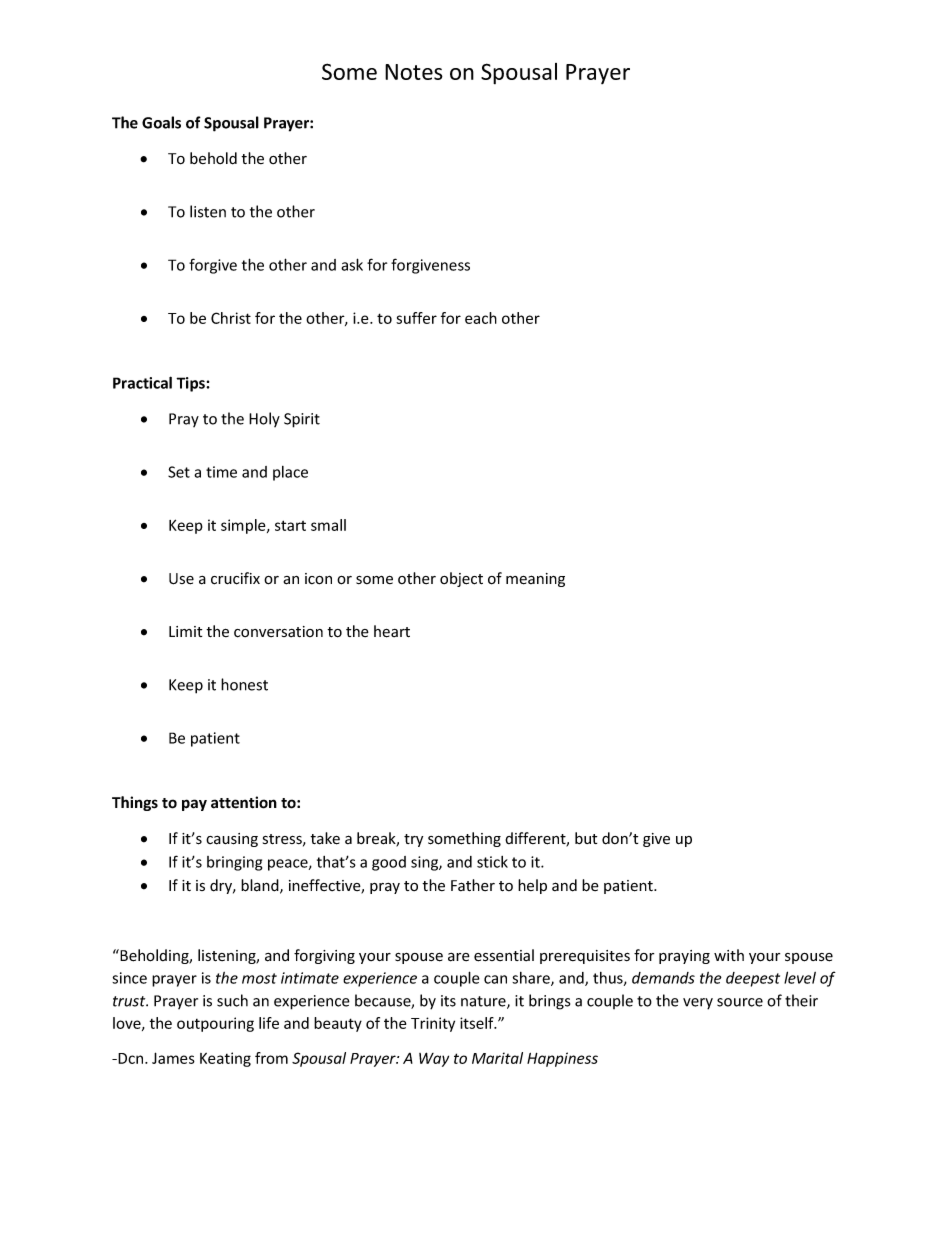 Image resolution: width=952 pixels, height=1233 pixels. Describe the element at coordinates (161, 122) in the screenshot. I see `Goals` at that location.
